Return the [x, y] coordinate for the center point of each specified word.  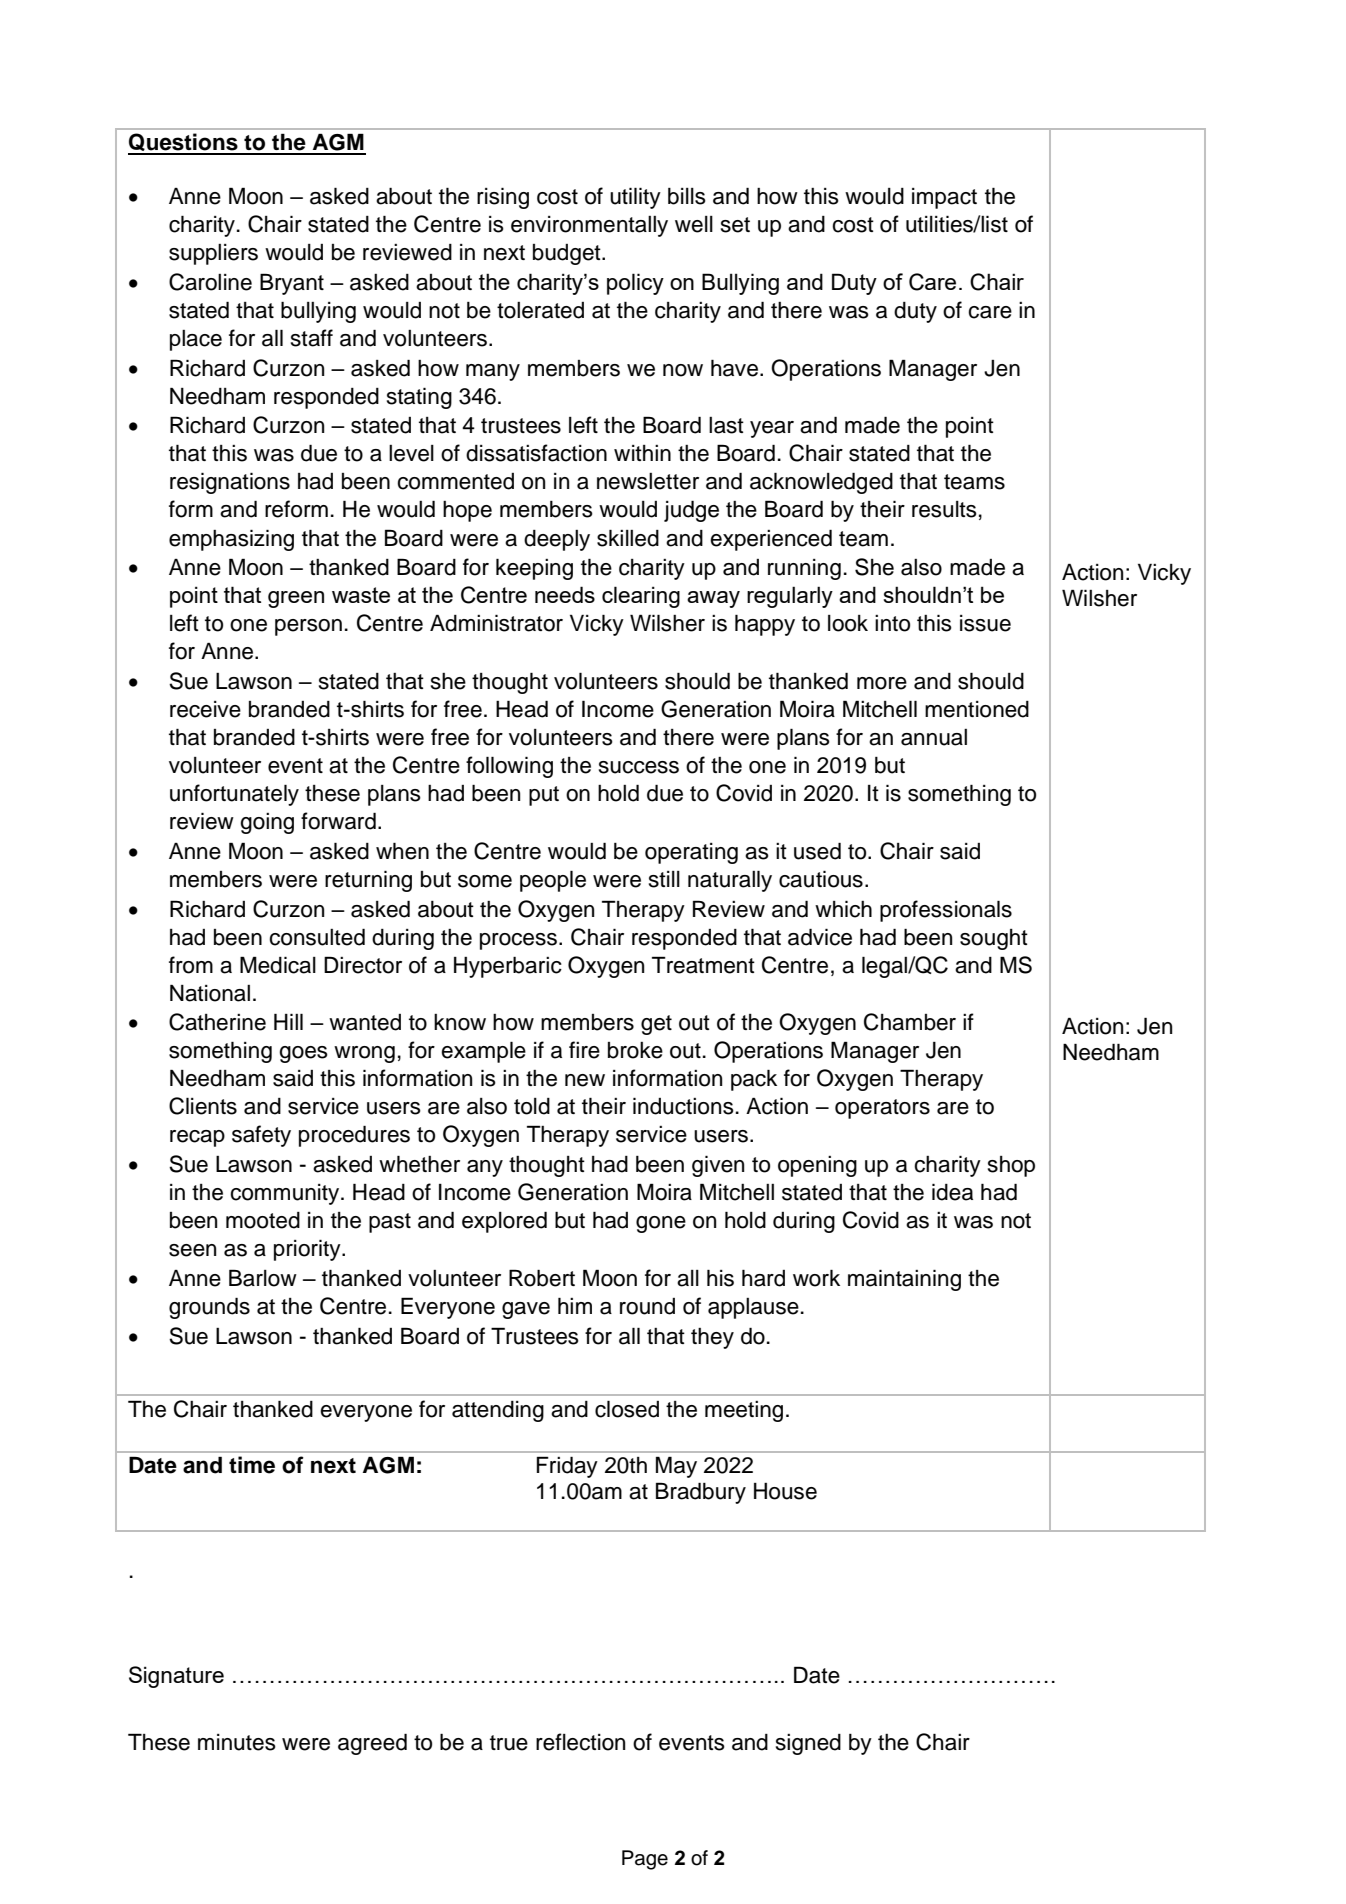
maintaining [904, 1280]
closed [627, 1409]
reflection [580, 1742]
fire [584, 1050]
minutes [237, 1742]
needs [565, 594]
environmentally [589, 226]
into [892, 623]
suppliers [213, 254]
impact [944, 198]
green [296, 599]
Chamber [910, 1022]
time [252, 1465]
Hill [288, 1021]
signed [808, 1744]
